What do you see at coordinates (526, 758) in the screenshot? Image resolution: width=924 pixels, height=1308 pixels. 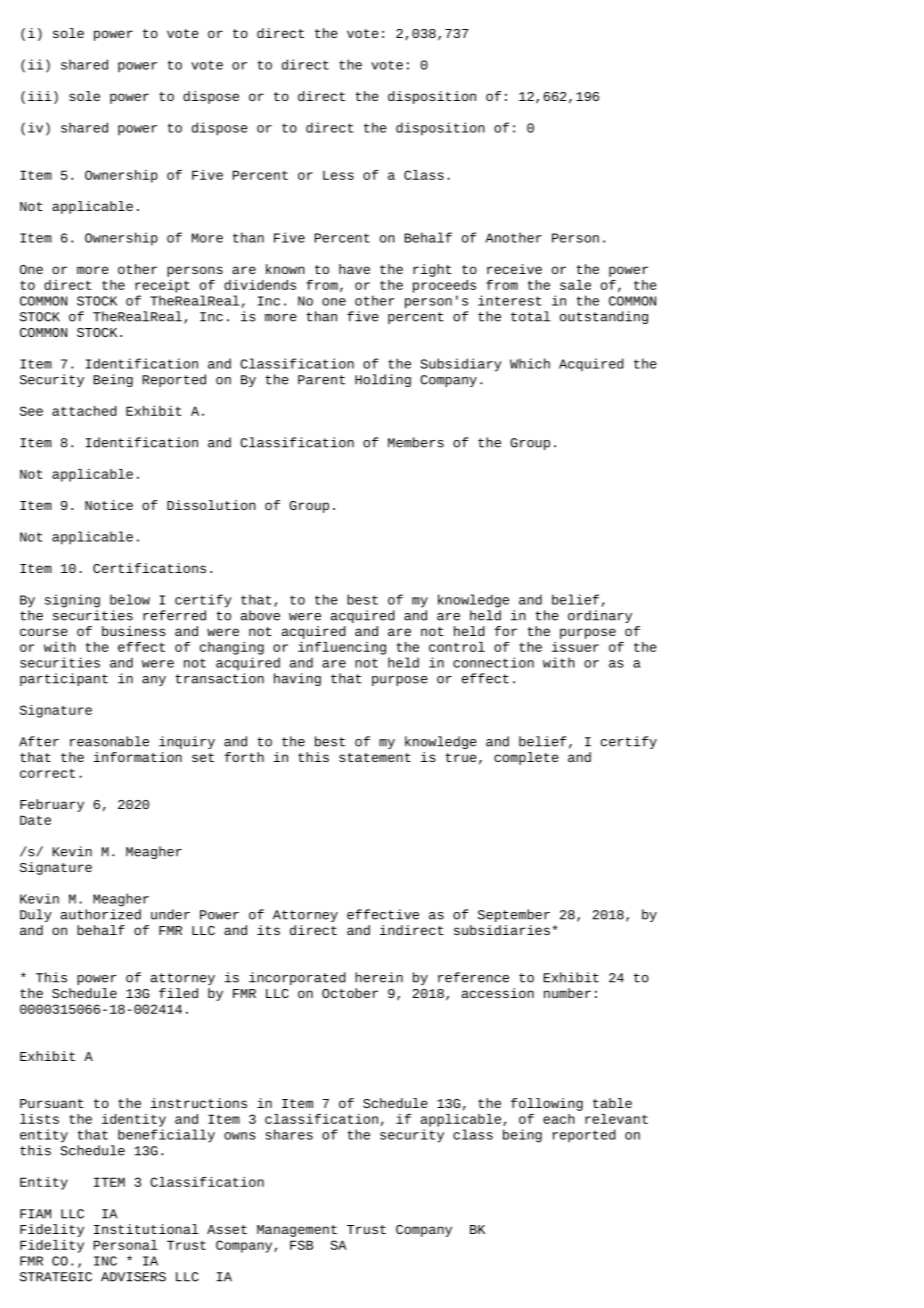 I see `complete` at bounding box center [526, 758].
